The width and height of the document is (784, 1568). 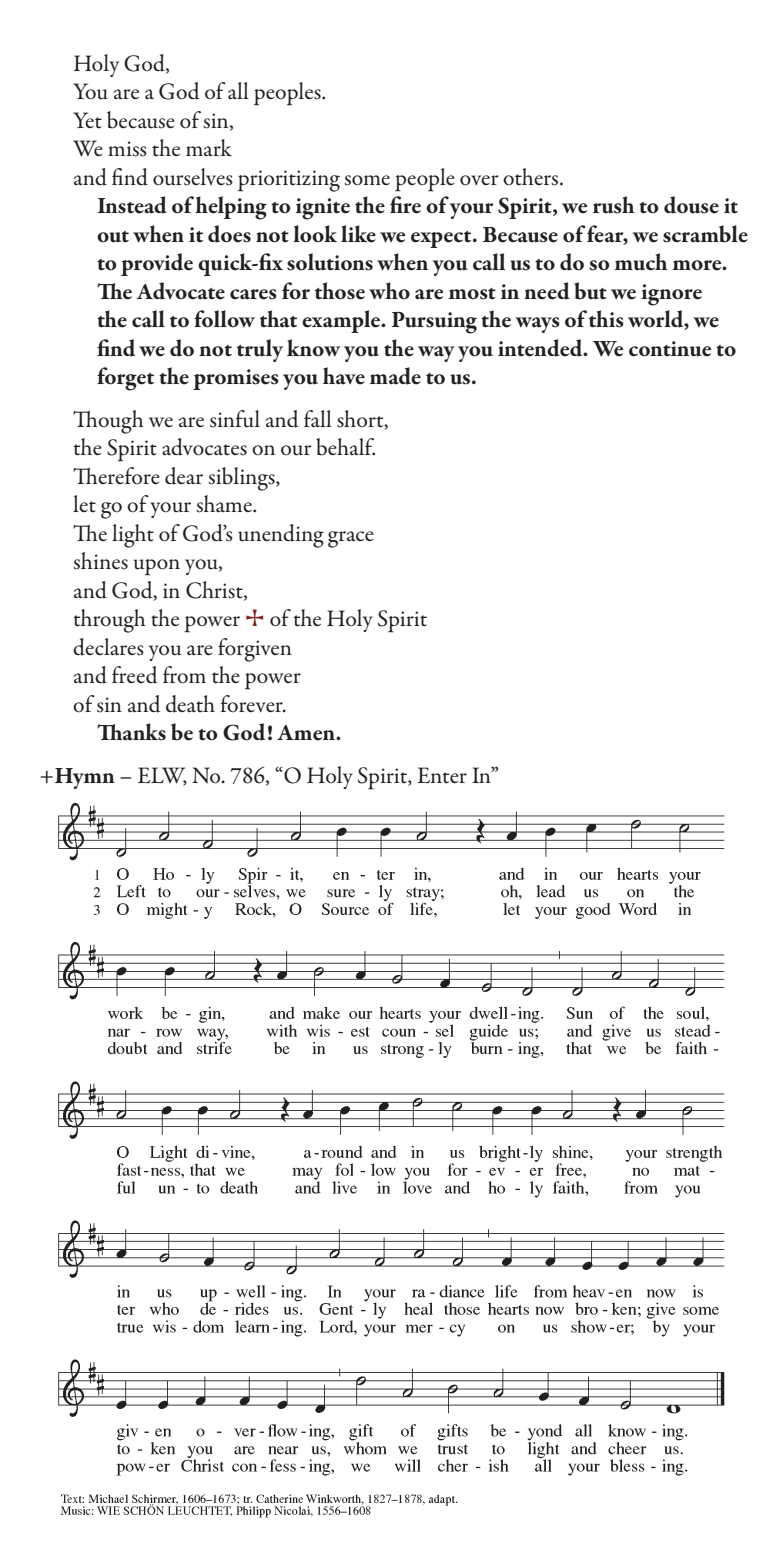 What do you see at coordinates (670, 349) in the document?
I see `continue` at bounding box center [670, 349].
